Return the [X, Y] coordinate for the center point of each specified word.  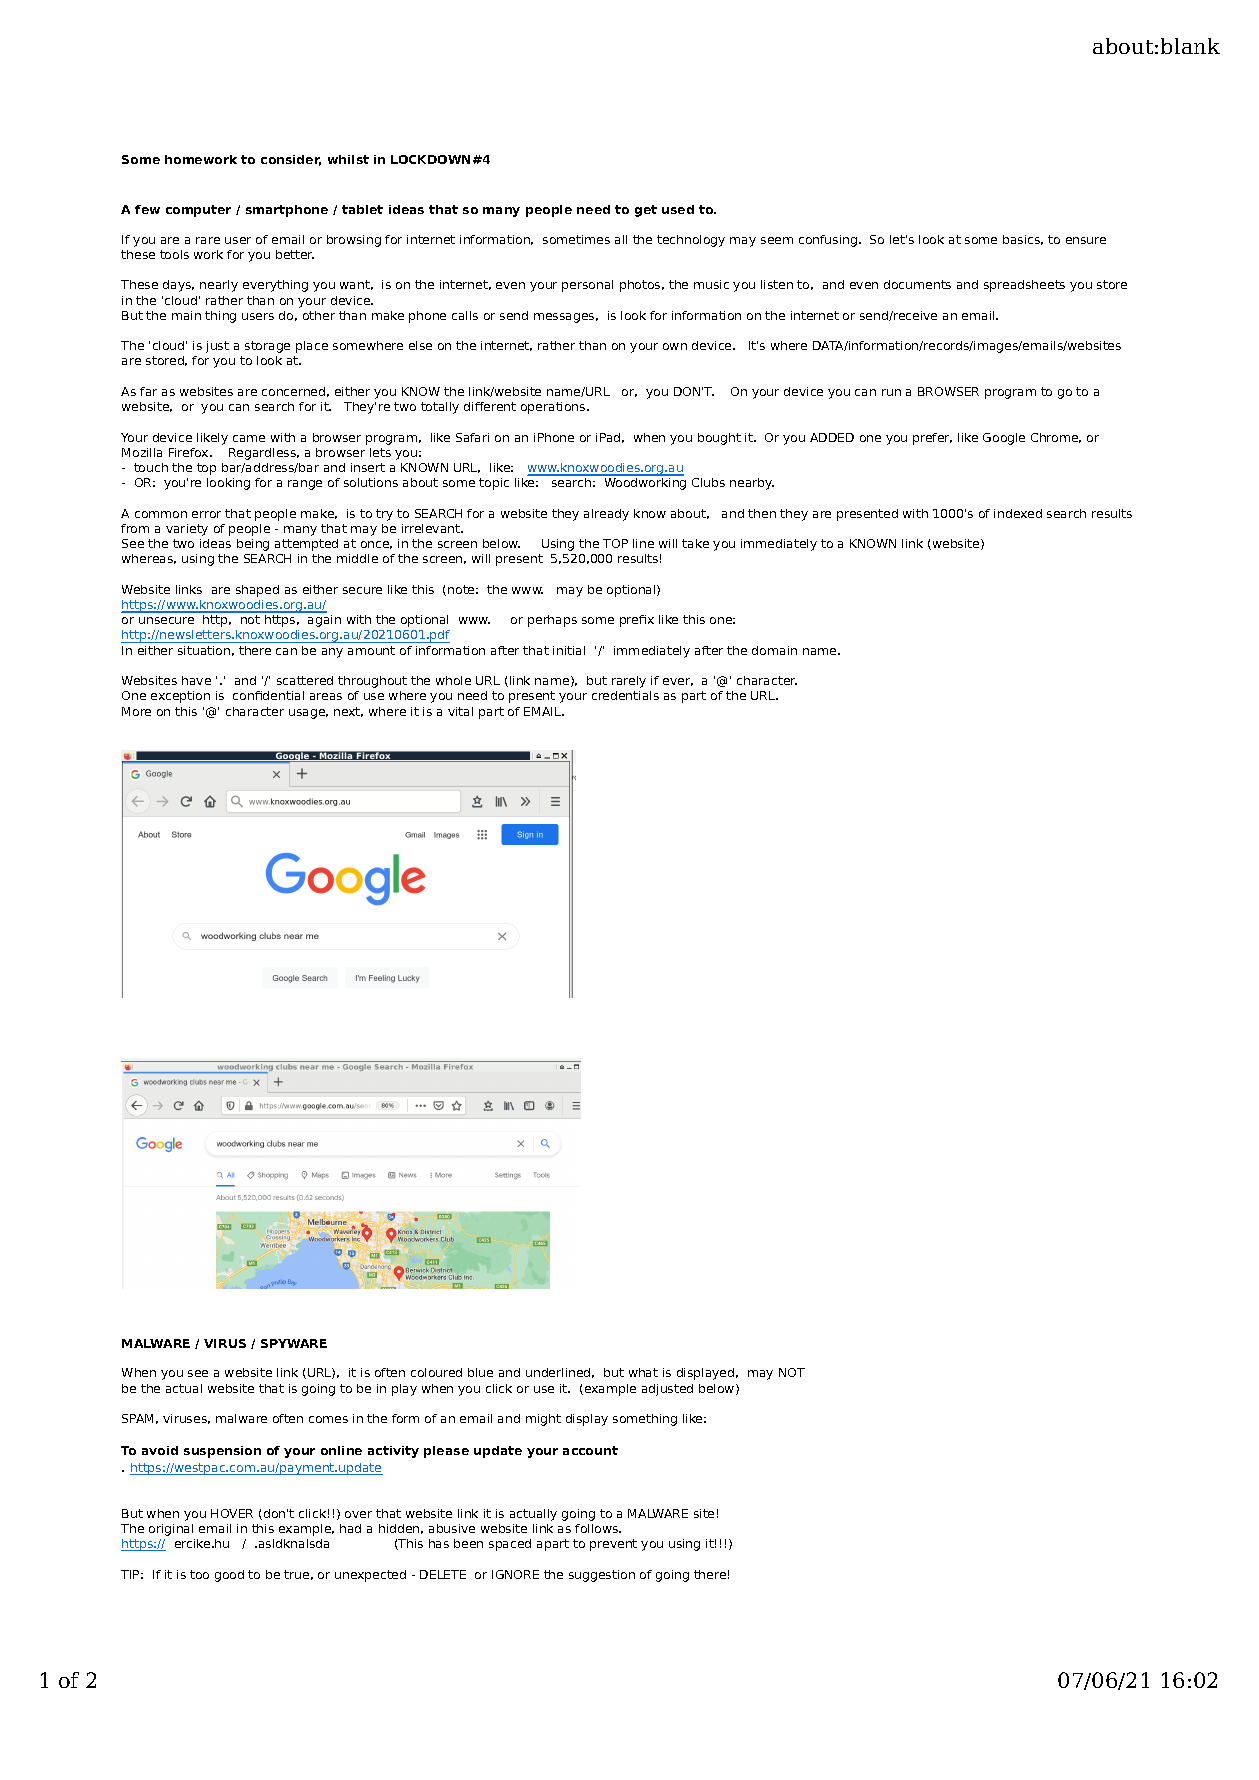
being [253, 545]
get [646, 211]
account [590, 1450]
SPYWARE [294, 1343]
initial [569, 650]
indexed [1018, 513]
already [606, 515]
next [348, 712]
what [643, 1372]
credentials [625, 695]
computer [198, 211]
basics [1023, 240]
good [229, 1576]
